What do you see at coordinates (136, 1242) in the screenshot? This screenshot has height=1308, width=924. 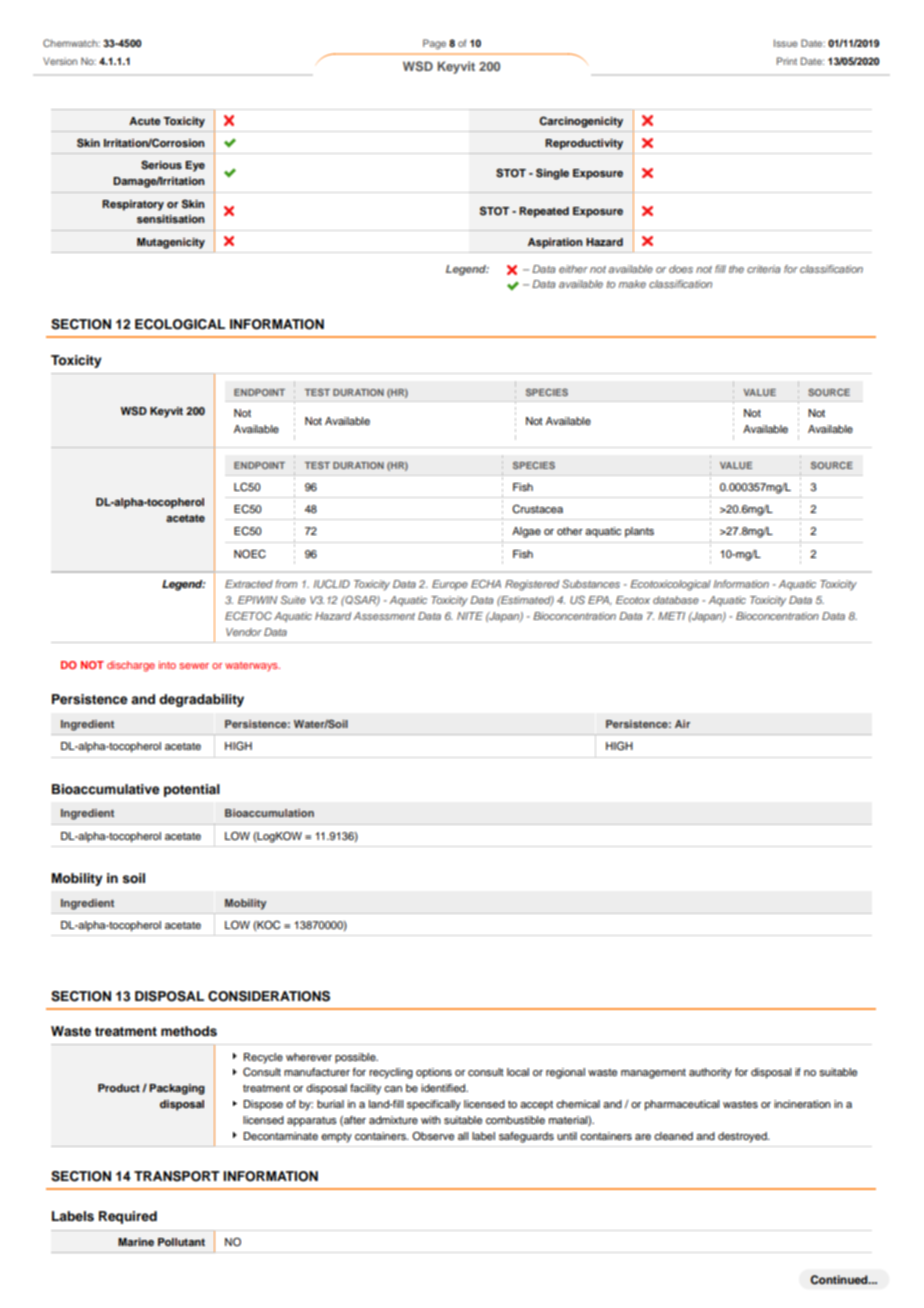 I see `Marine` at bounding box center [136, 1242].
